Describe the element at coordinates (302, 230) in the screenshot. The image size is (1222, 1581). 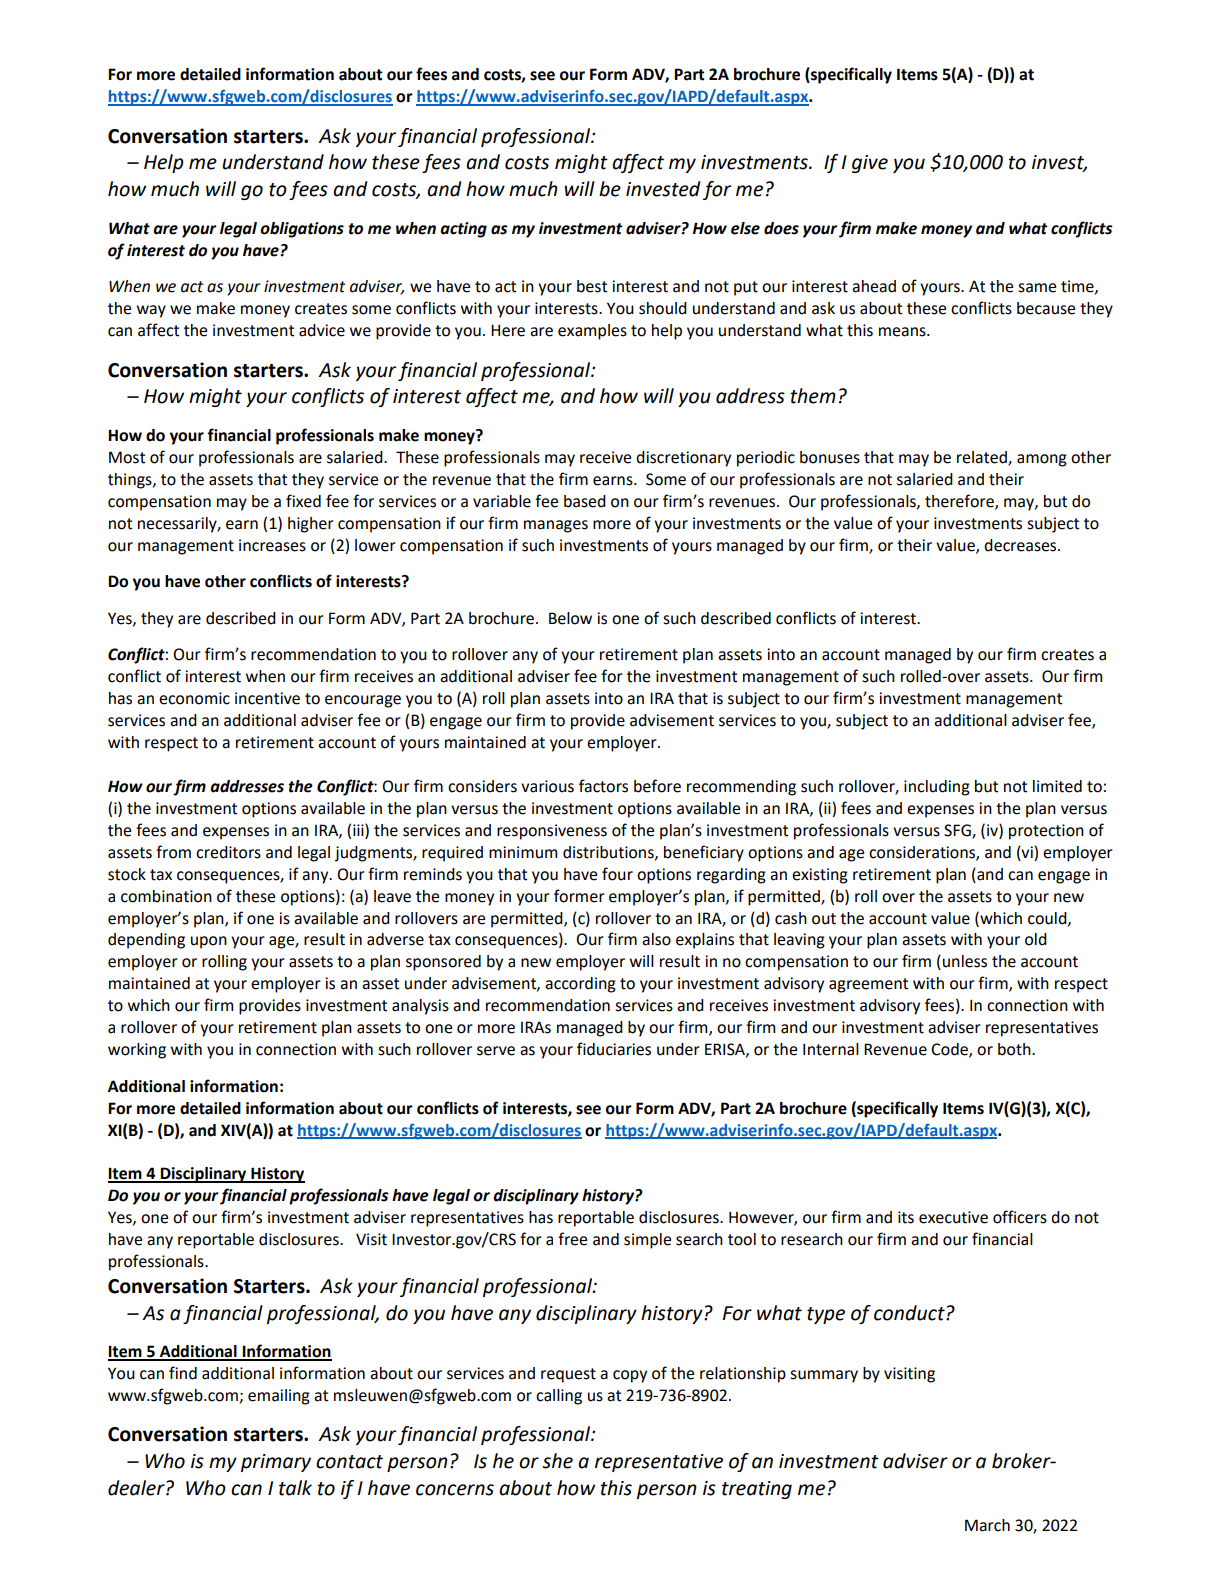
I see `obligations` at that location.
